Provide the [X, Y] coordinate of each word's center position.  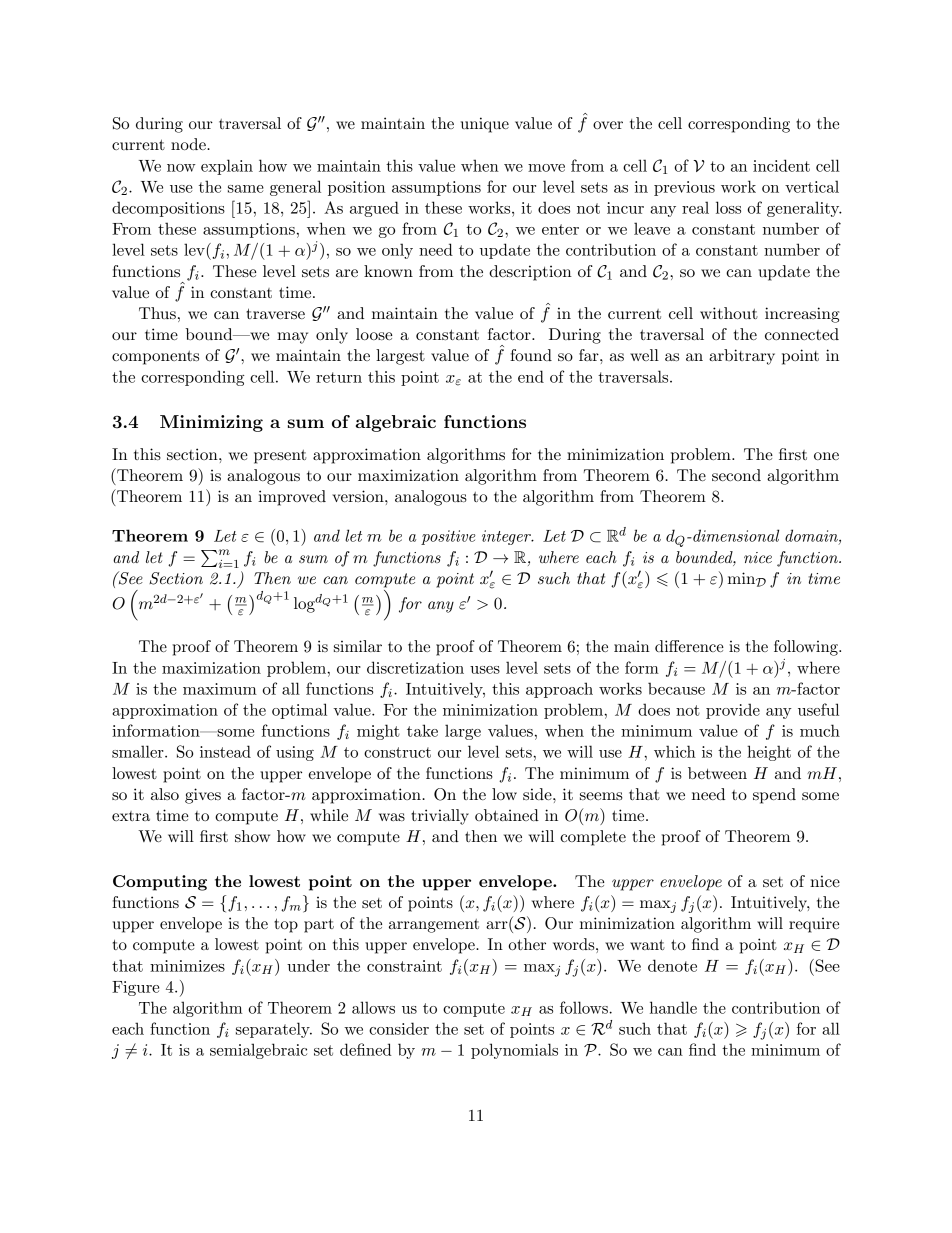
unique [485, 125]
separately [274, 1030]
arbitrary [742, 357]
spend [774, 796]
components [155, 358]
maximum [220, 689]
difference [689, 646]
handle [673, 1007]
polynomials [514, 1051]
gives [203, 796]
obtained [507, 815]
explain [227, 167]
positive [448, 537]
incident [781, 165]
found [531, 355]
